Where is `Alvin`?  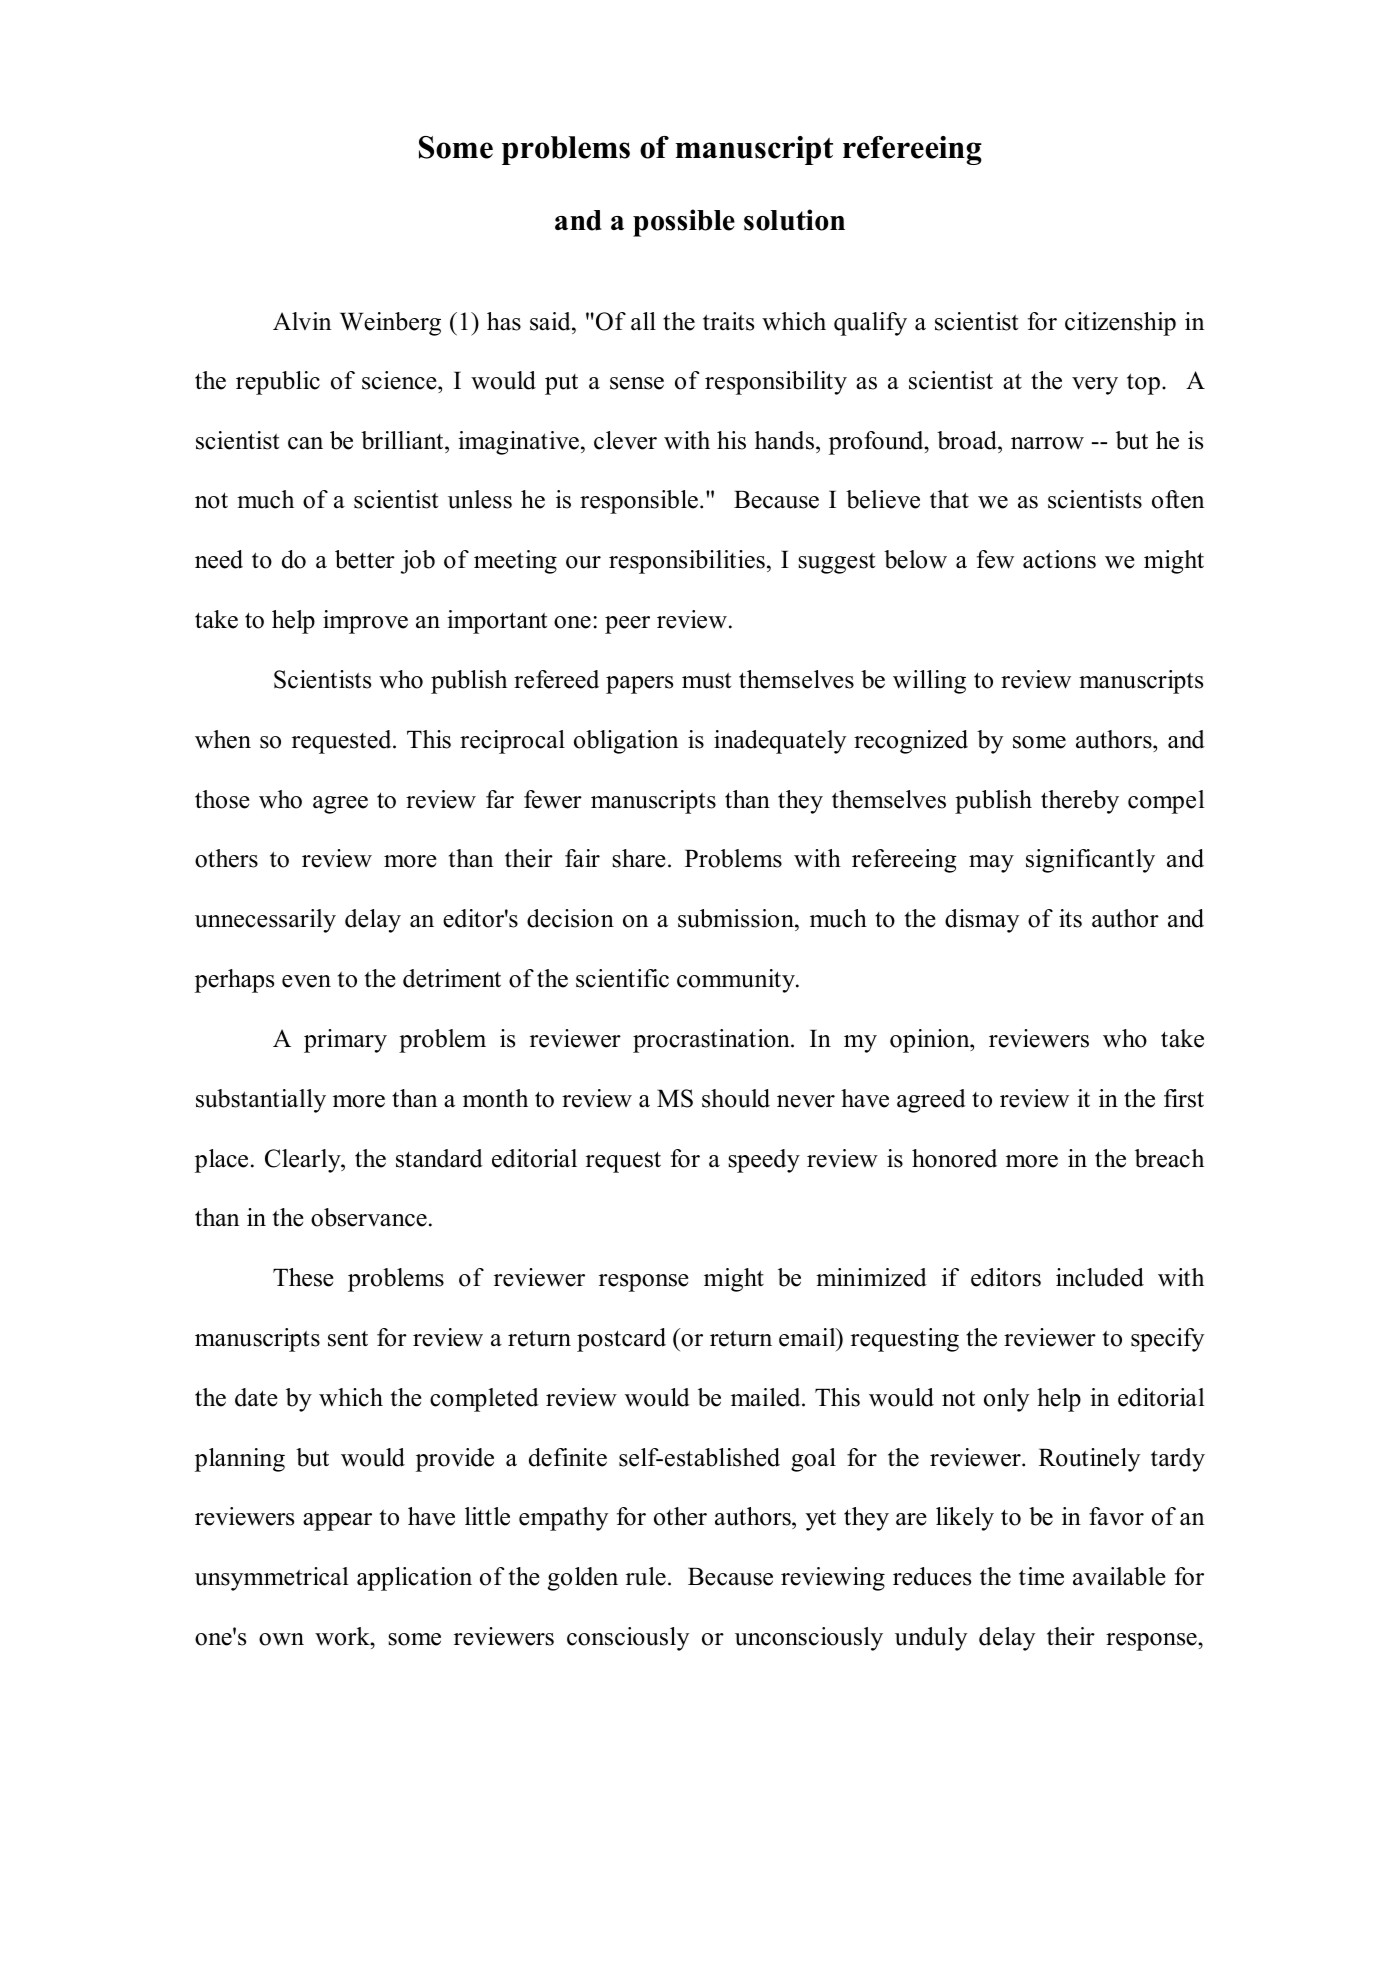 Alvin is located at coordinates (302, 321).
